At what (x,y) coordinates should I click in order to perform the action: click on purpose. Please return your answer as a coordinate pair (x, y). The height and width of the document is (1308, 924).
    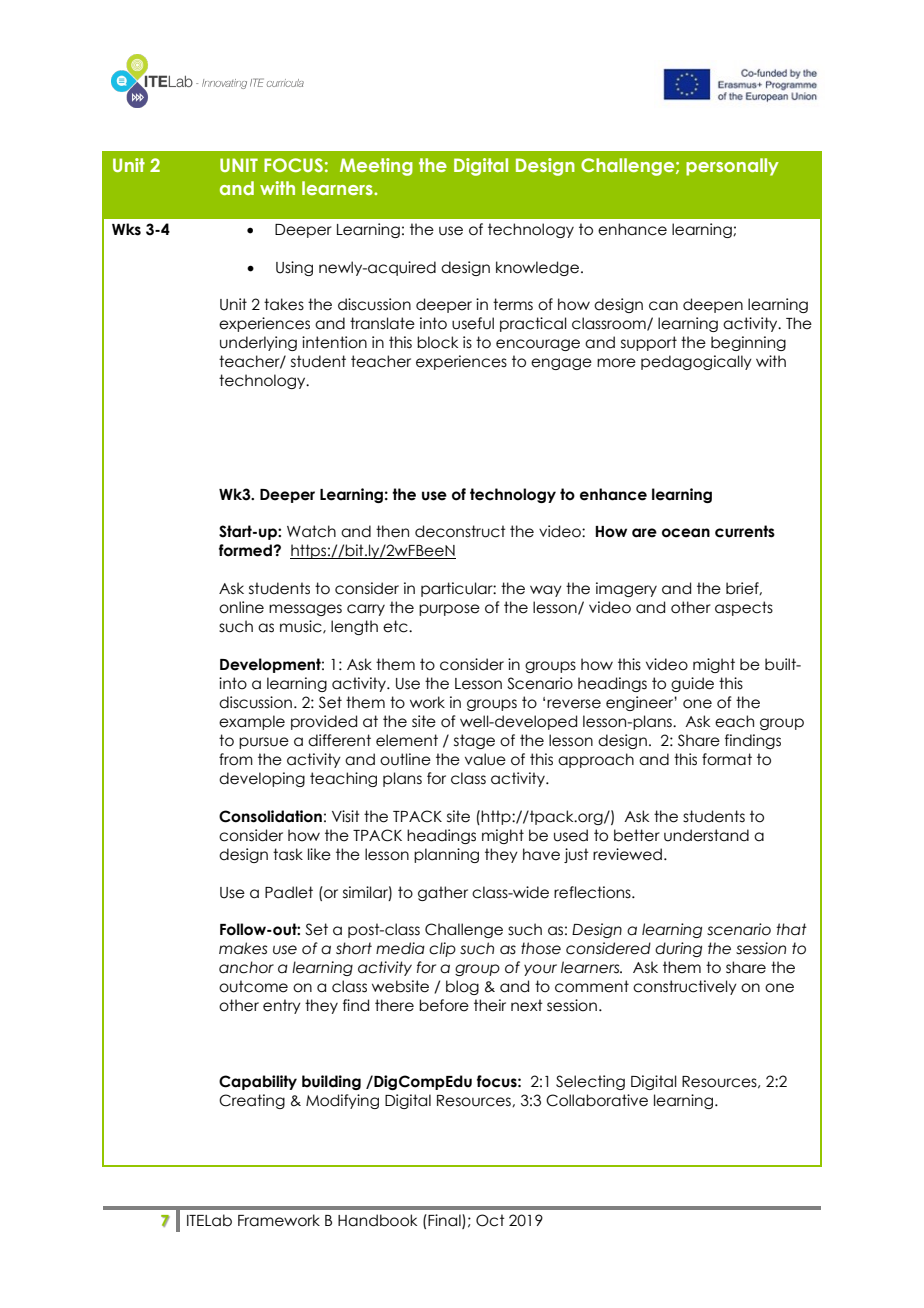
    Looking at the image, I should click on (449, 610).
